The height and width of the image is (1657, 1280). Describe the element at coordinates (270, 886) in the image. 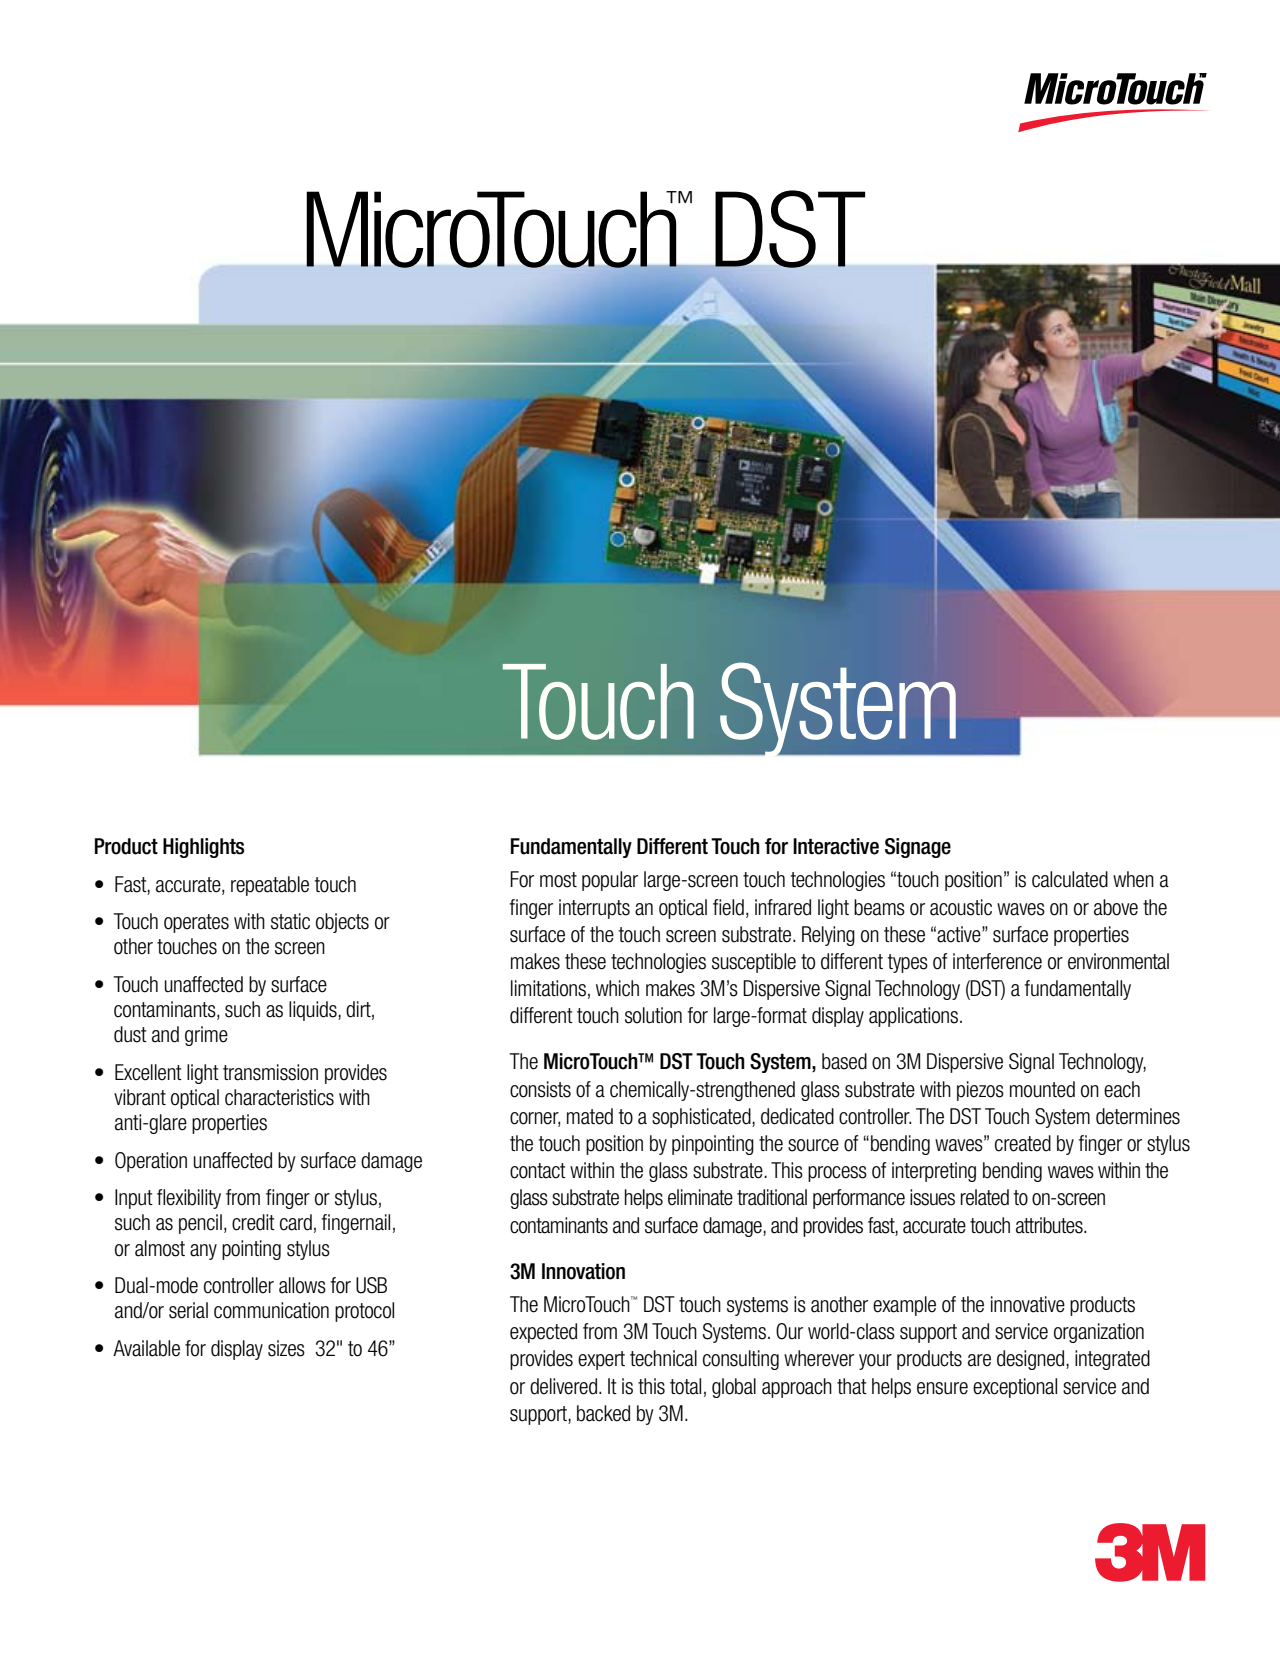

I see `repeatable` at that location.
